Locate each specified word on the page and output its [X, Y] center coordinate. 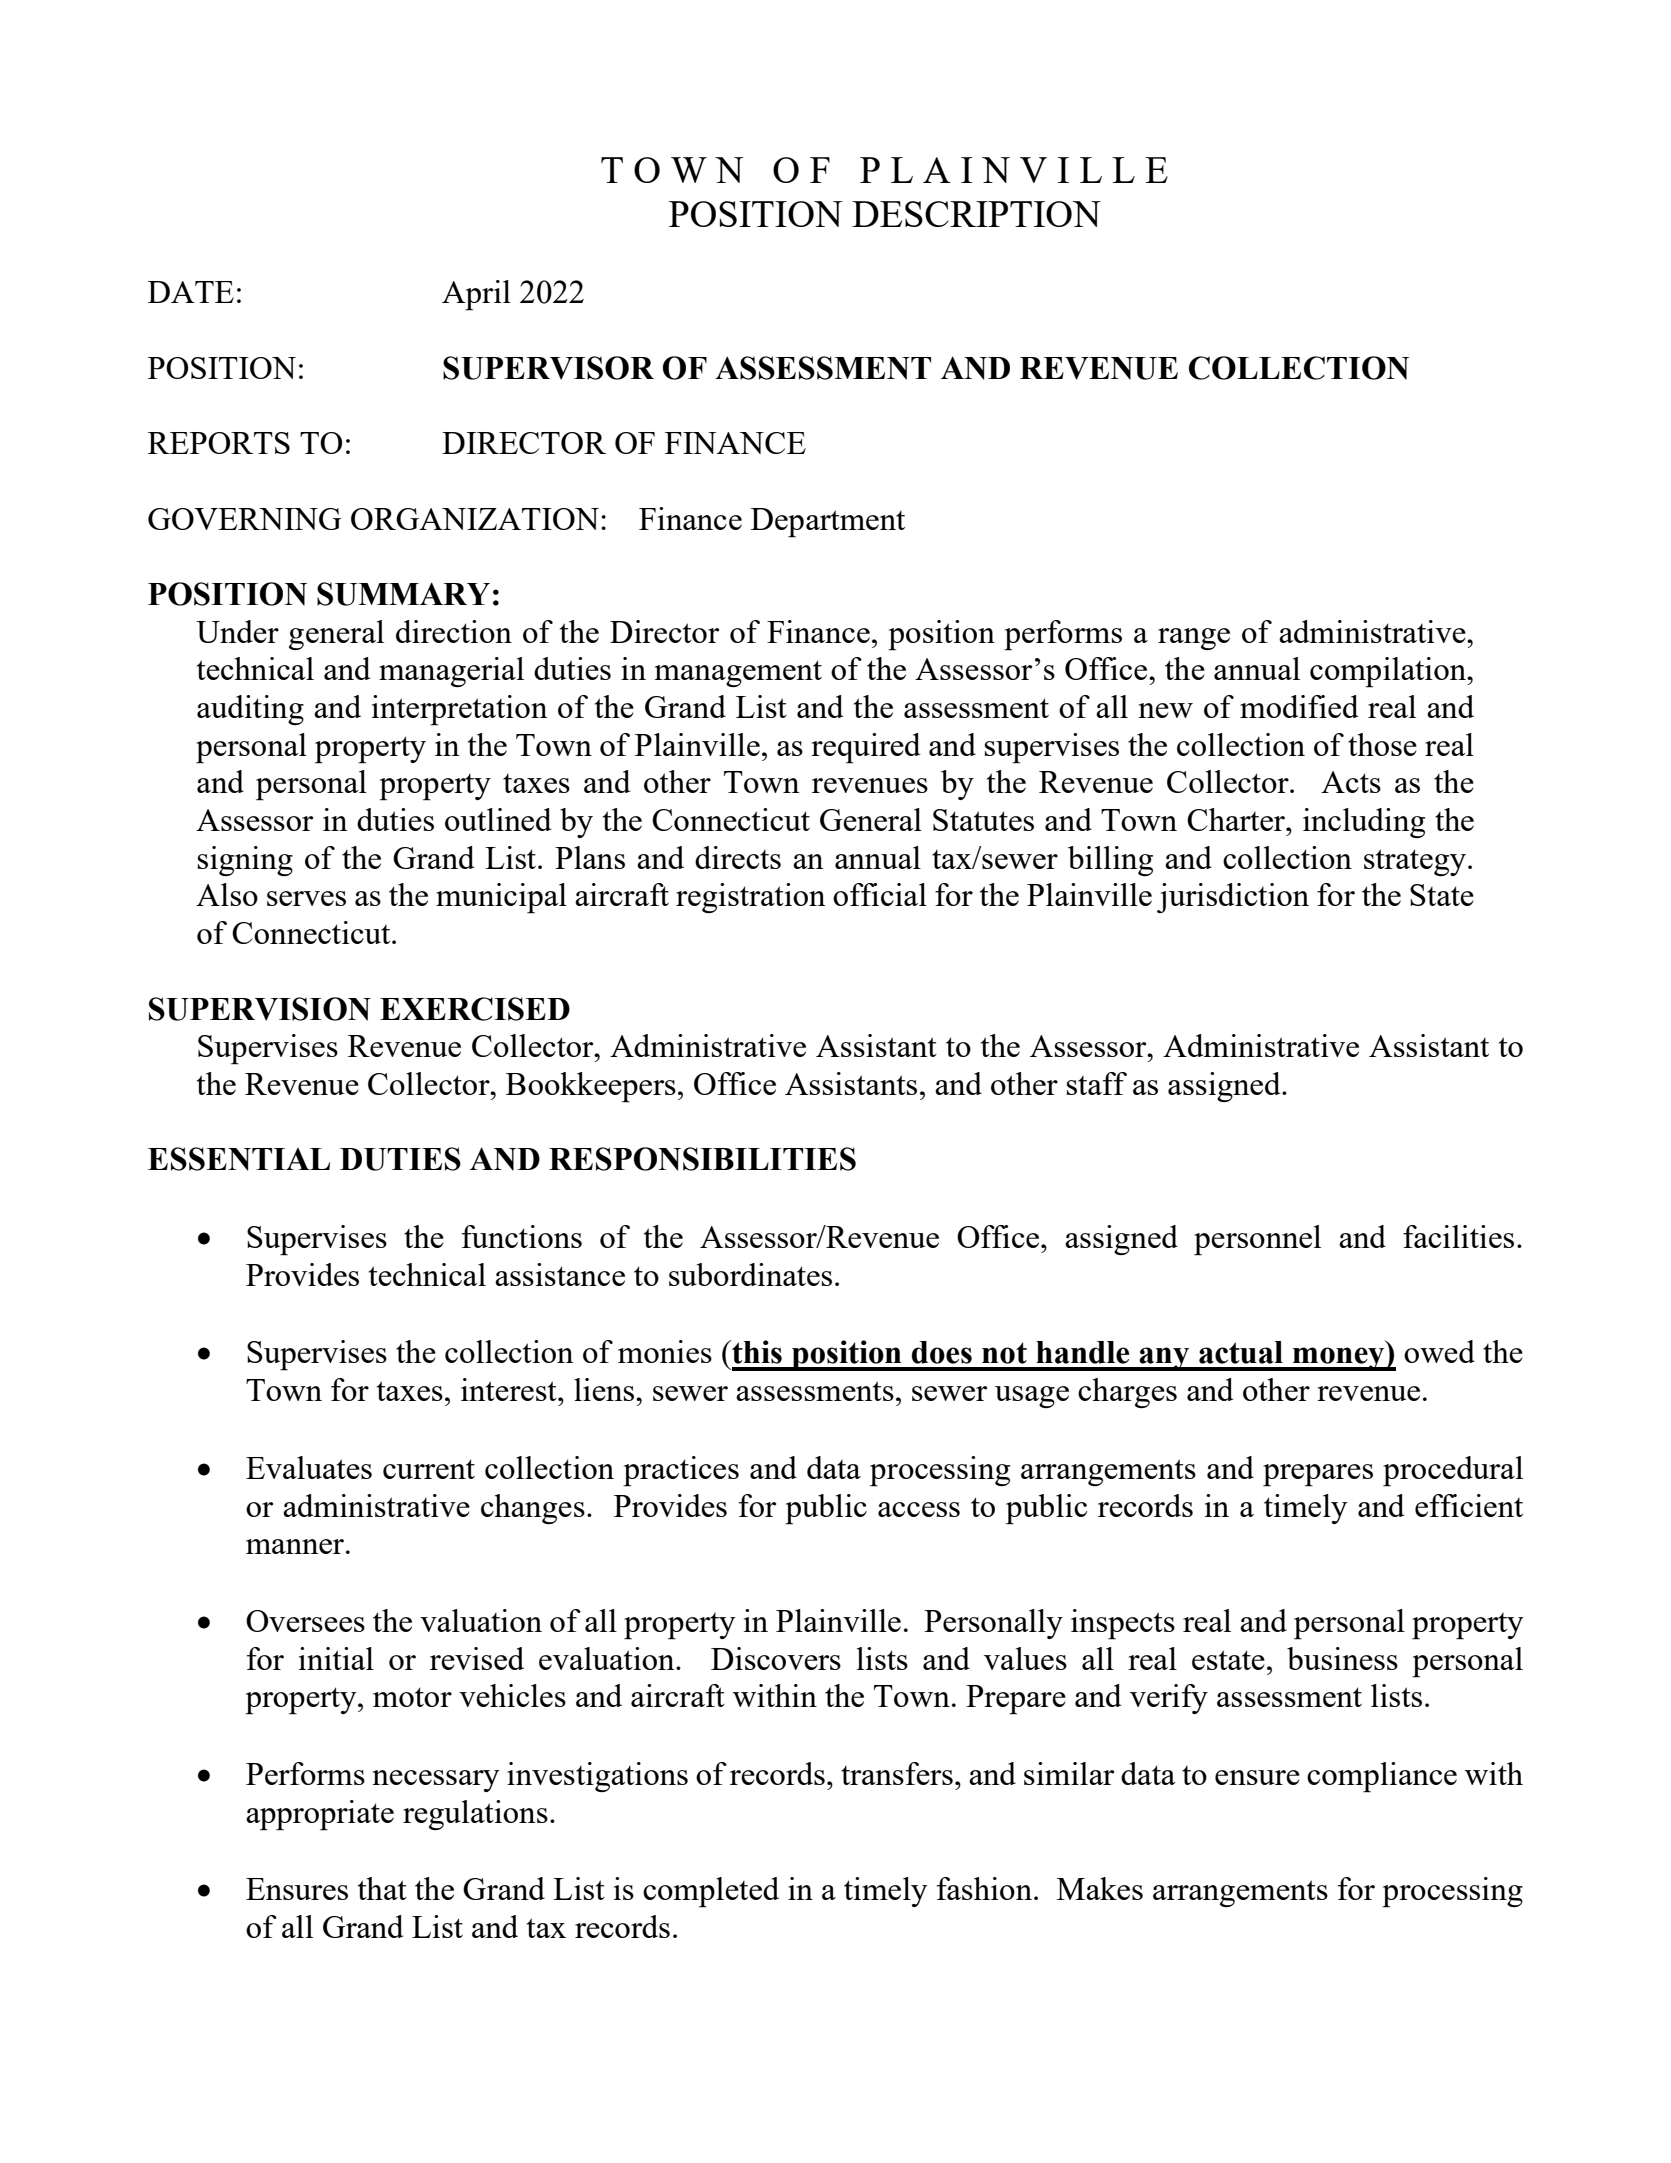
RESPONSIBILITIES [702, 1159]
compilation [1389, 672]
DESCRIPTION [976, 214]
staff [1097, 1083]
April [476, 295]
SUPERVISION [260, 1009]
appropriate [320, 1815]
